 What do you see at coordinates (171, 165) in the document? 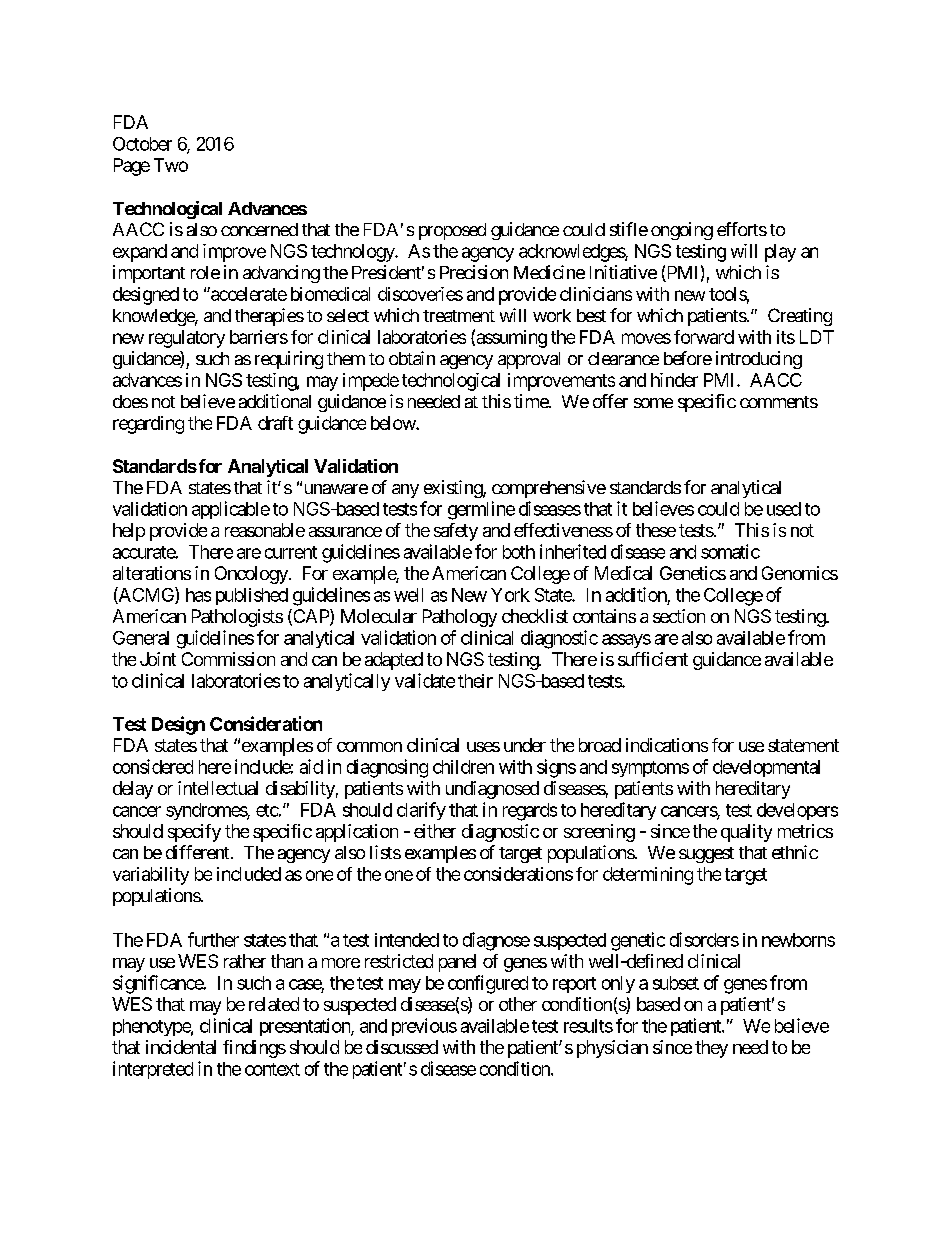
I see `Two` at bounding box center [171, 165].
